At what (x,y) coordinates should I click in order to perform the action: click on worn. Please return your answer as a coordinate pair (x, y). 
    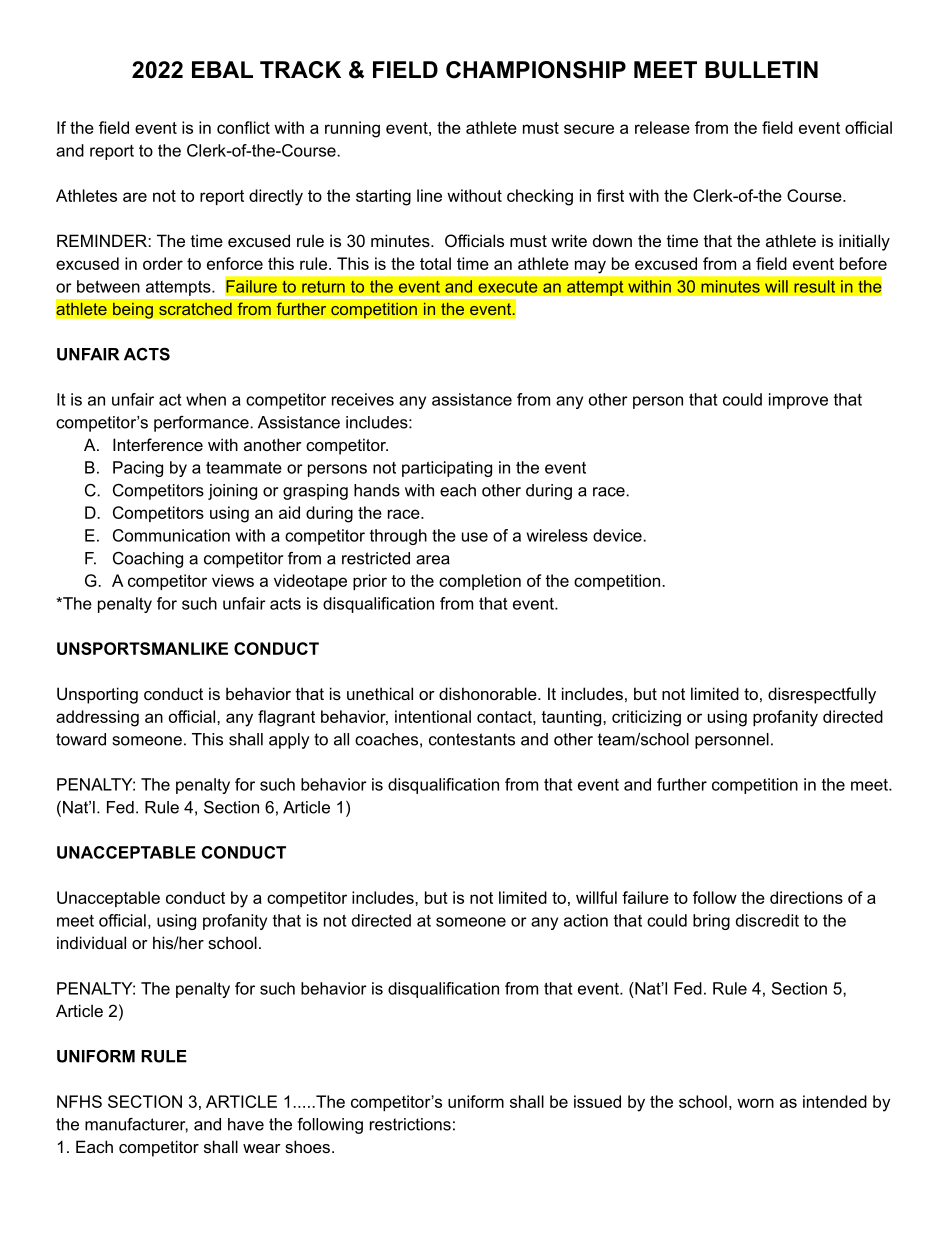
    Looking at the image, I should click on (755, 1103).
